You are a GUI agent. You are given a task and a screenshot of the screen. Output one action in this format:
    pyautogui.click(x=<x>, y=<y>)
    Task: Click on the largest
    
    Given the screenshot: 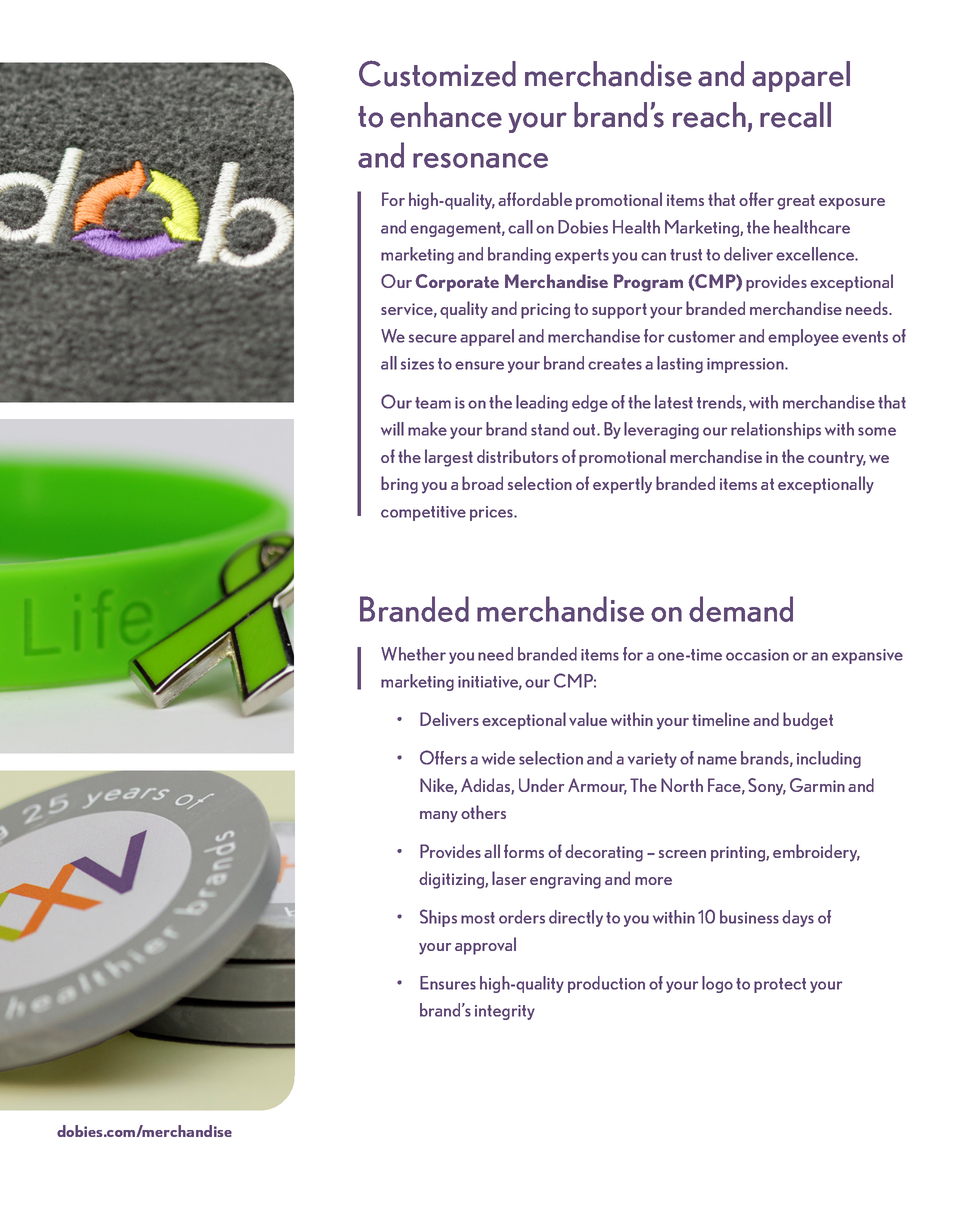 What is the action you would take?
    pyautogui.click(x=449, y=458)
